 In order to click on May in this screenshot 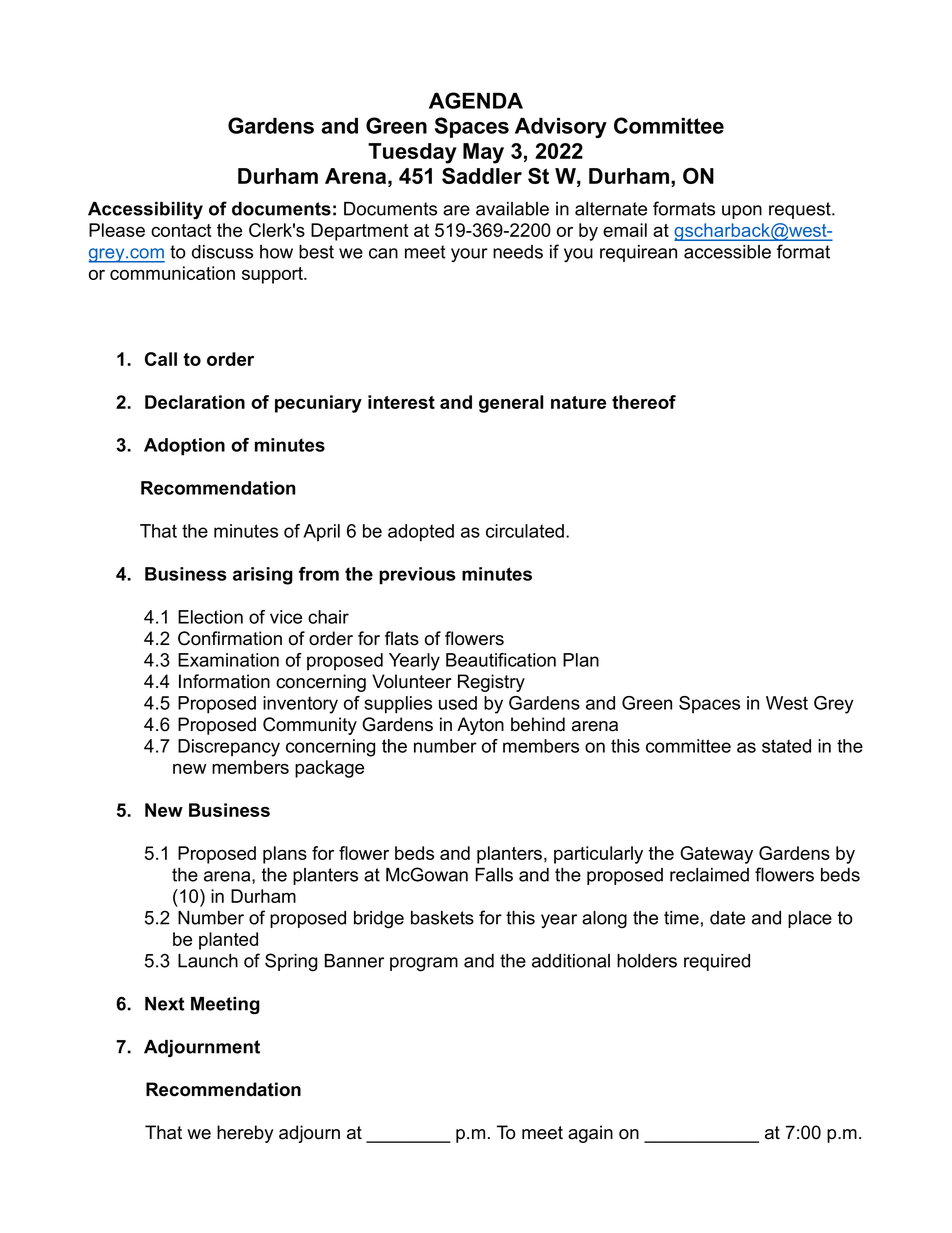, I will do `click(483, 153)`.
